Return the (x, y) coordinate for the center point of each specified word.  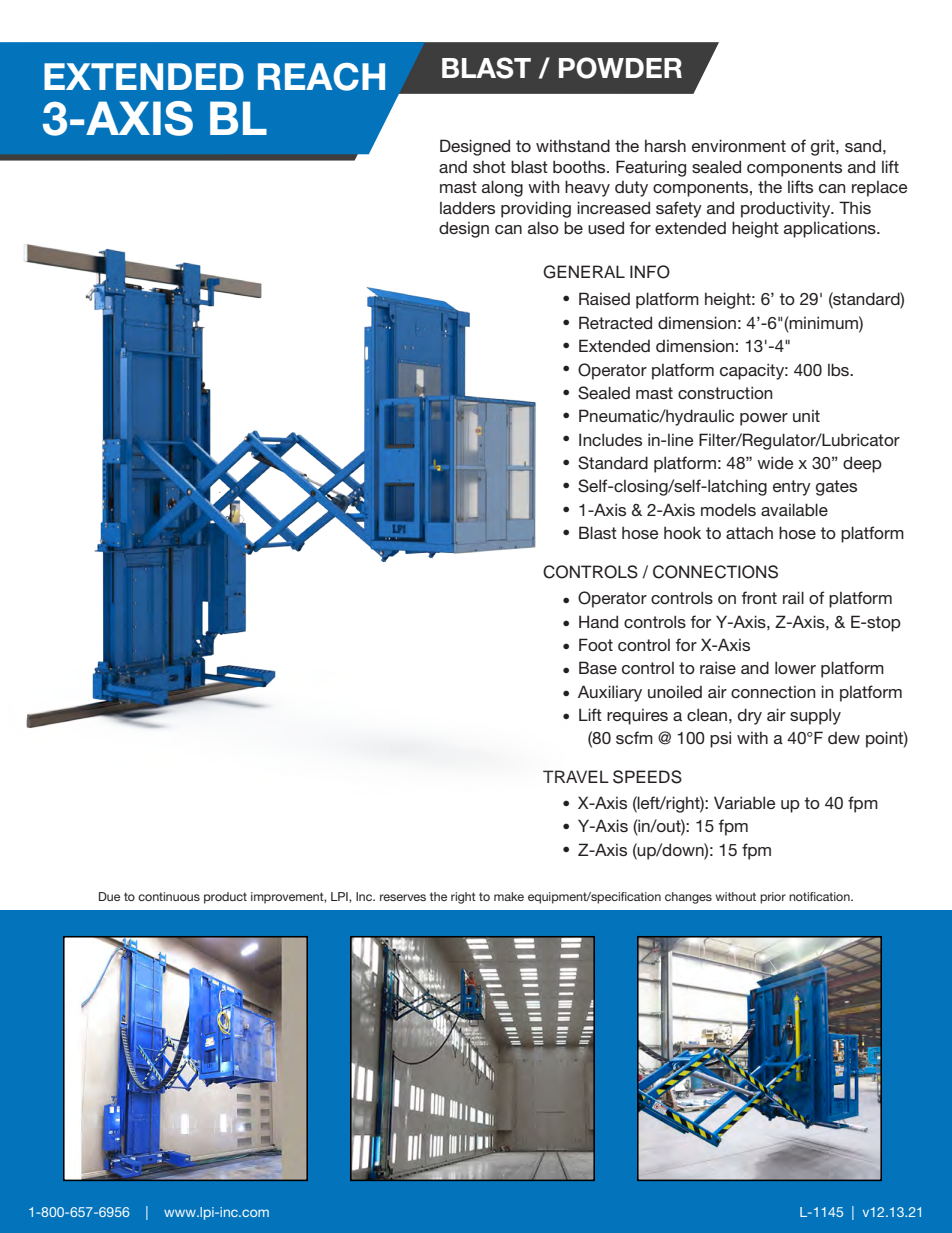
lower (795, 667)
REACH (321, 77)
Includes (610, 439)
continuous (169, 896)
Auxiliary (610, 693)
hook (682, 532)
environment (739, 145)
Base (598, 667)
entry (792, 488)
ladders (467, 207)
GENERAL (584, 272)
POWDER (620, 68)
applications (831, 229)
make (509, 896)
